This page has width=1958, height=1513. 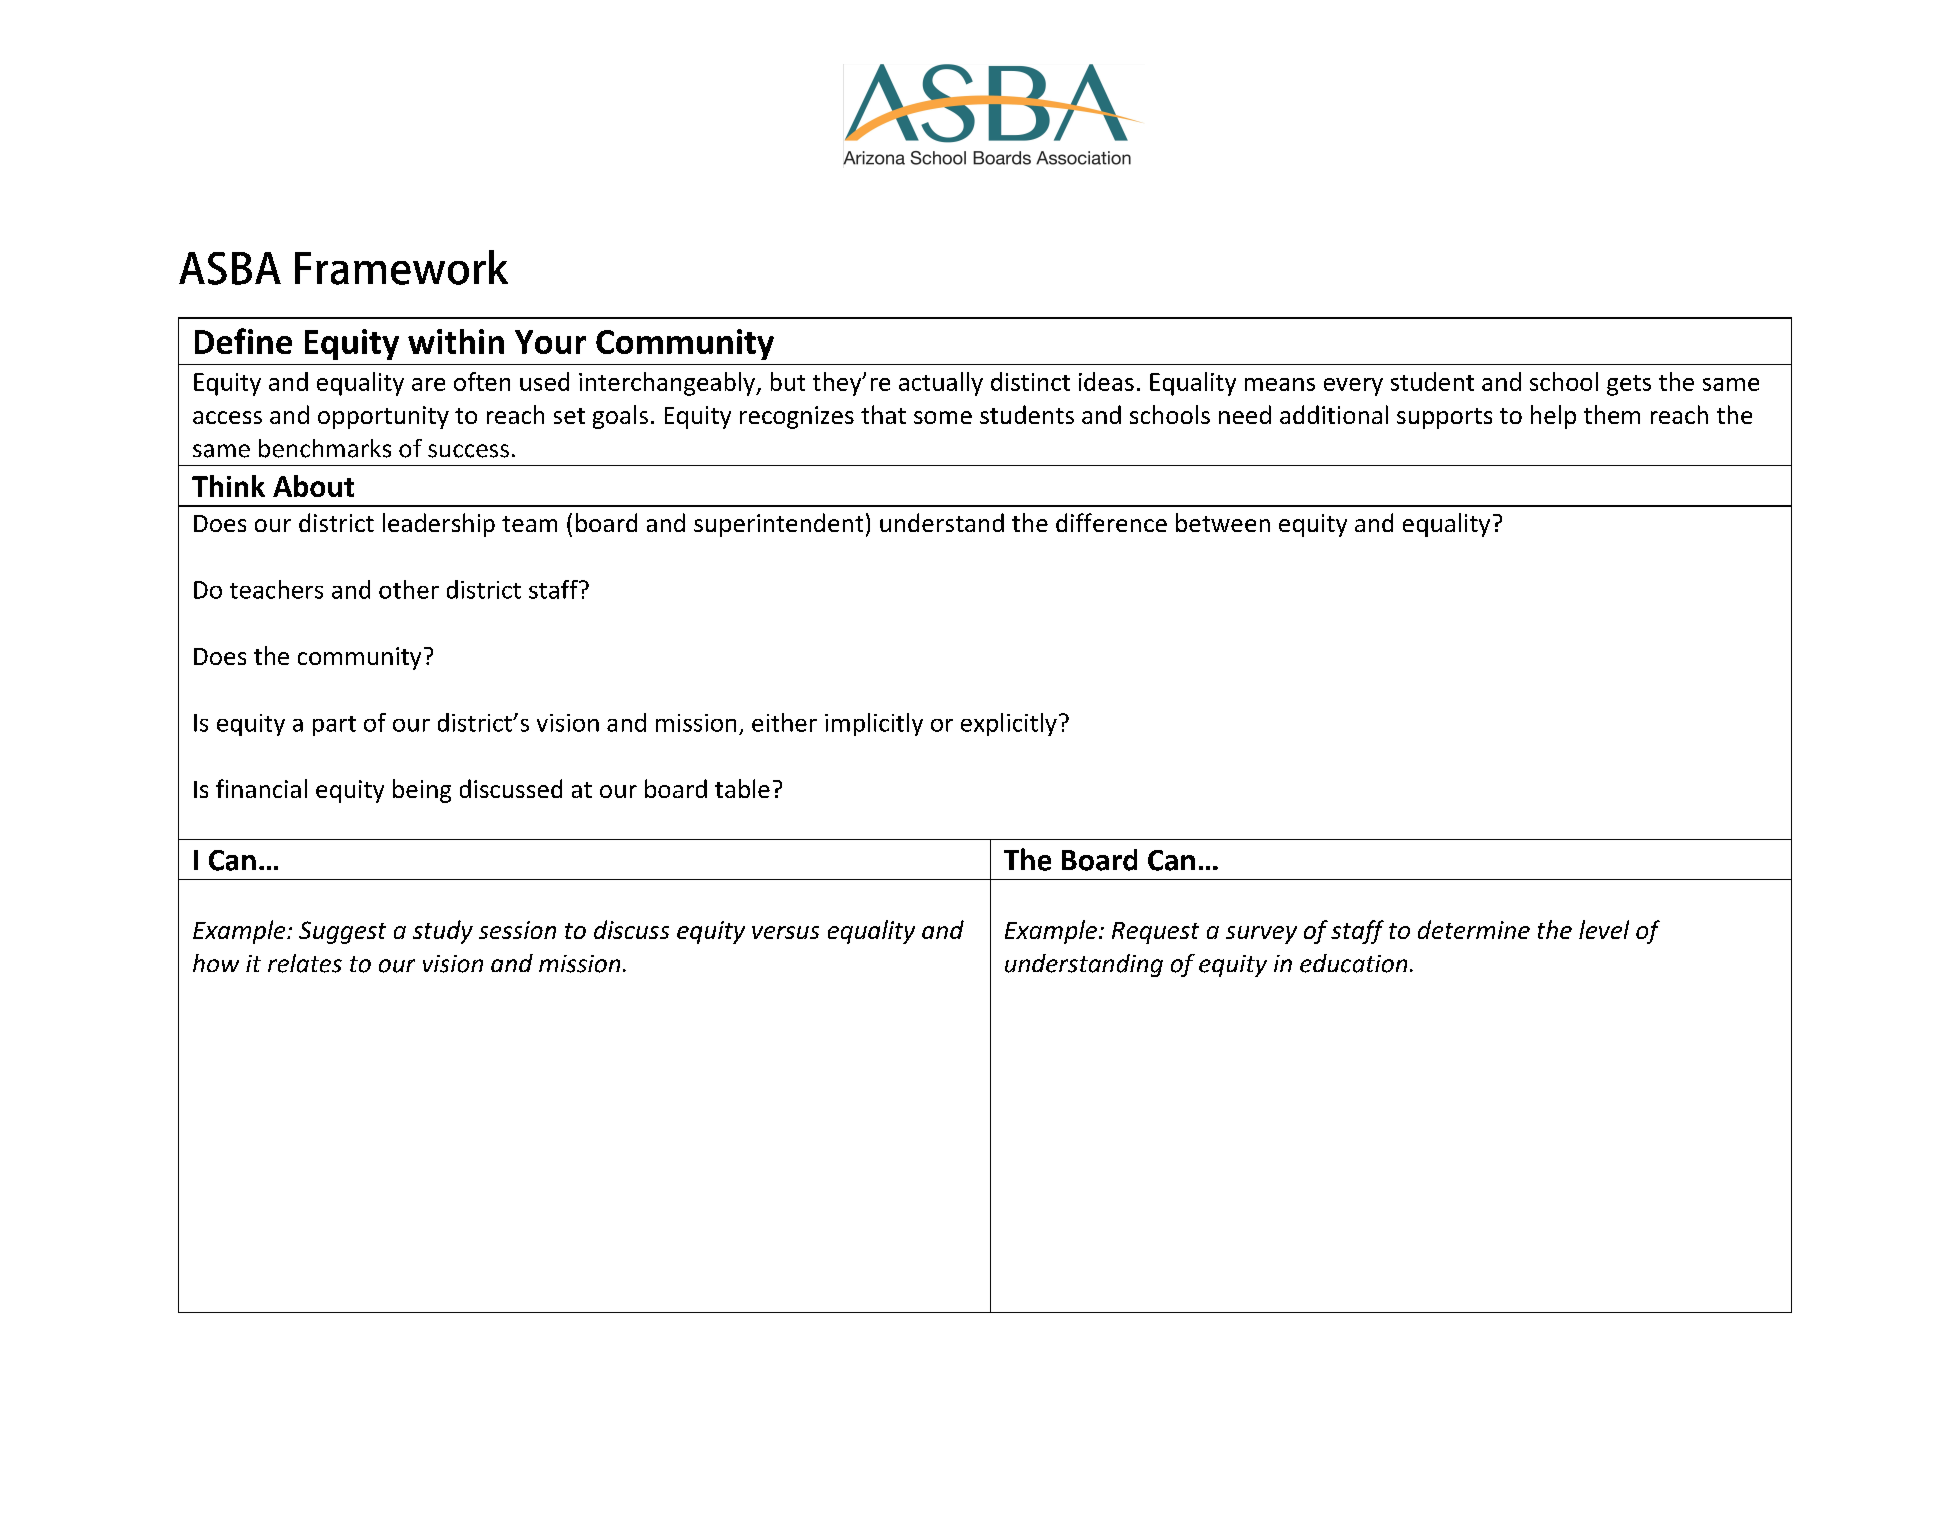 What do you see at coordinates (1223, 522) in the page?
I see `between` at bounding box center [1223, 522].
